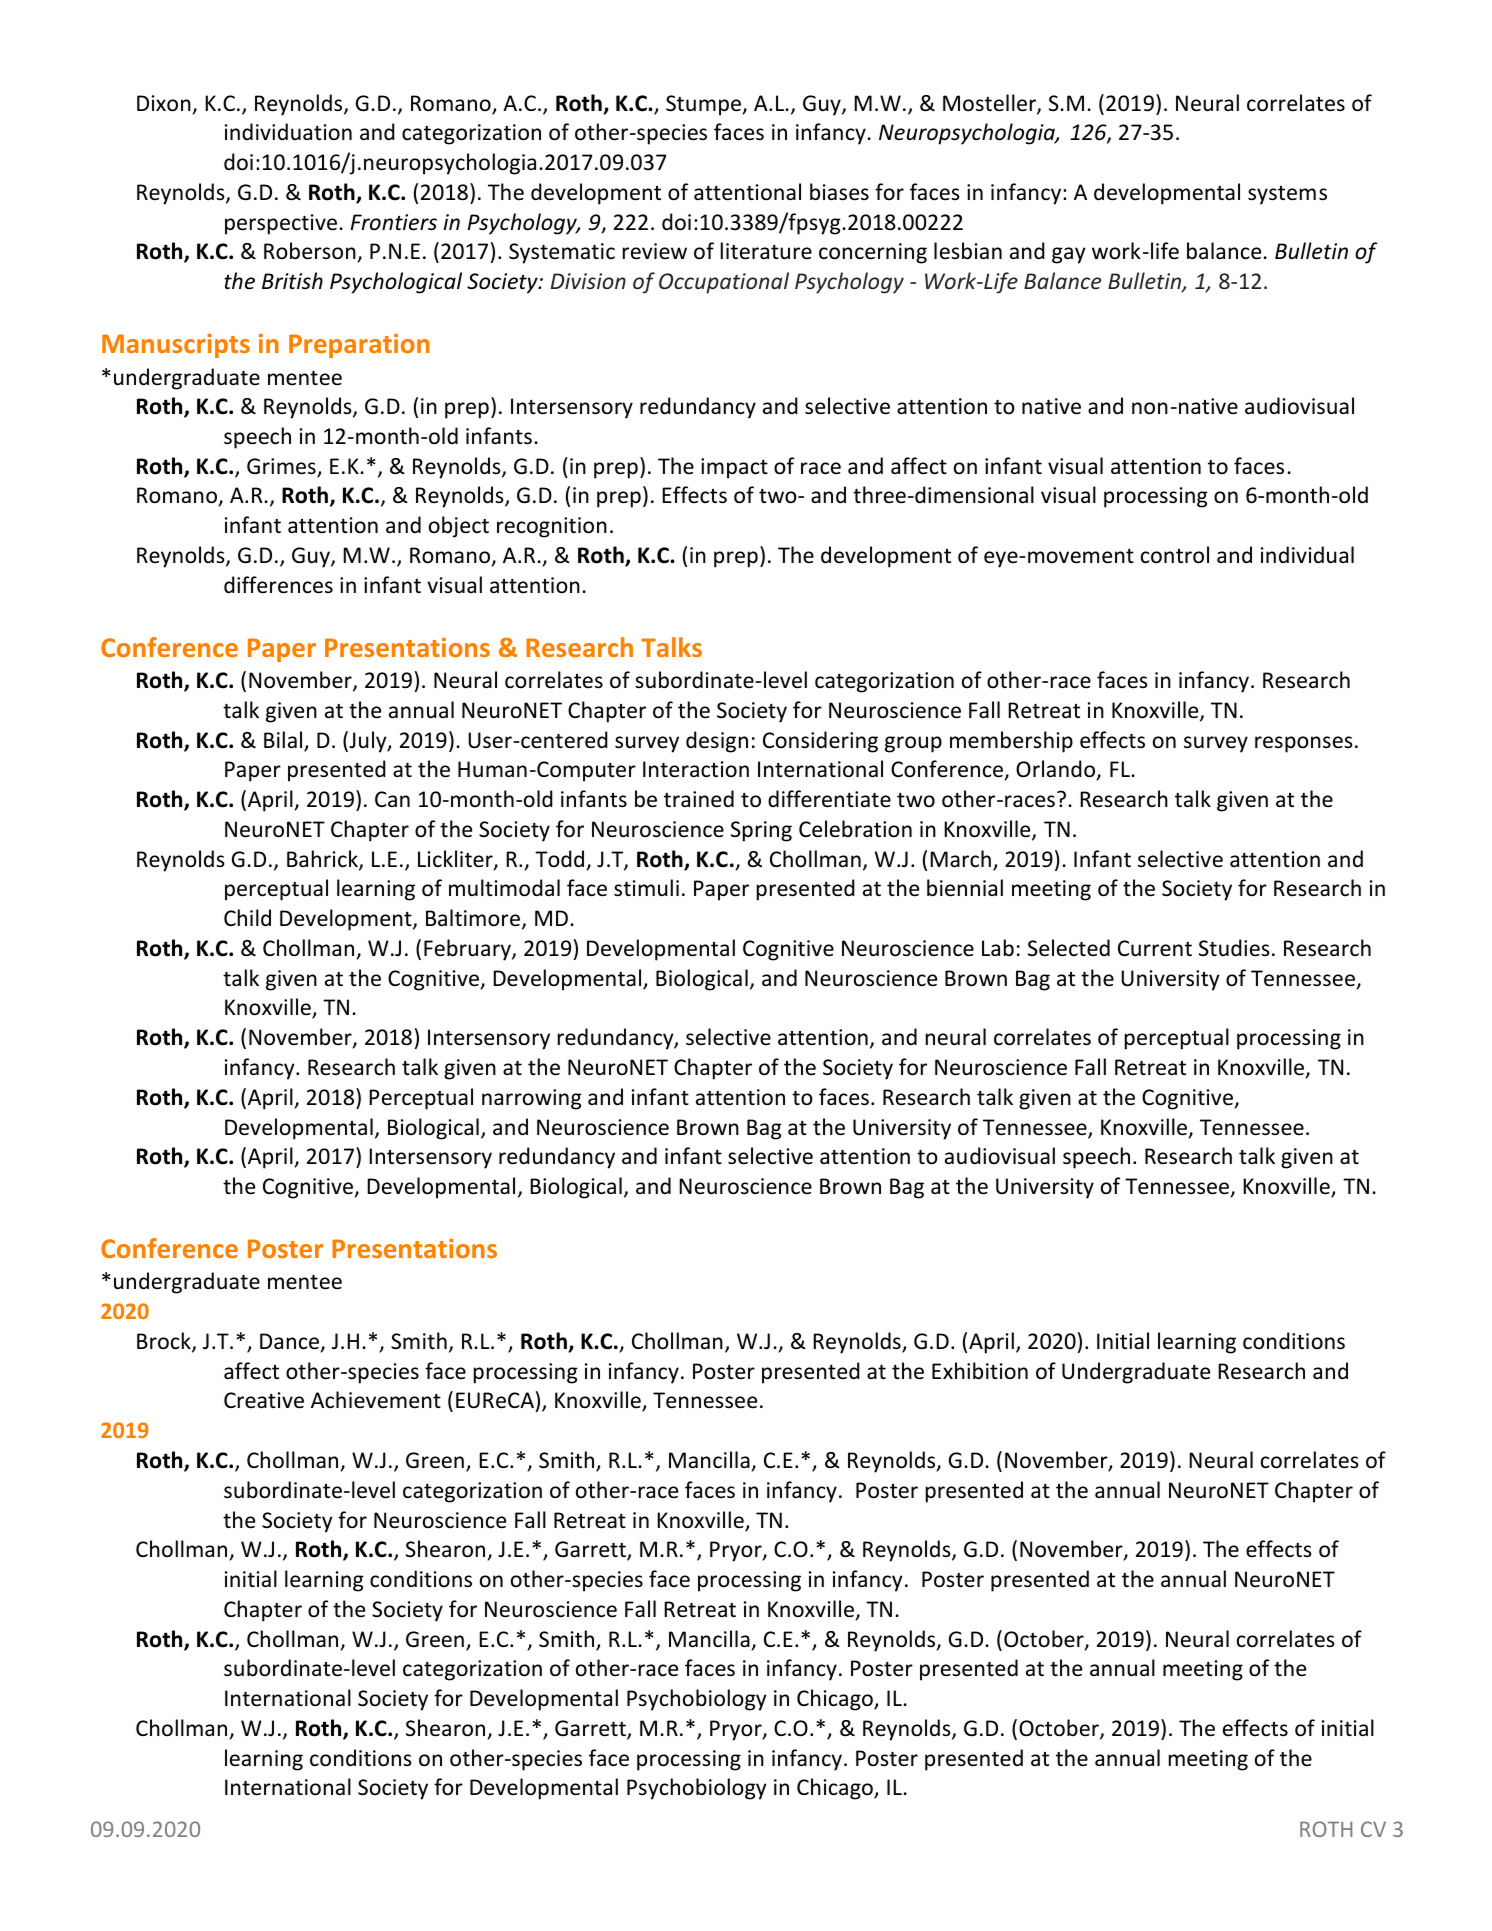 The height and width of the screenshot is (1931, 1492). I want to click on Exhibition, so click(980, 1371).
